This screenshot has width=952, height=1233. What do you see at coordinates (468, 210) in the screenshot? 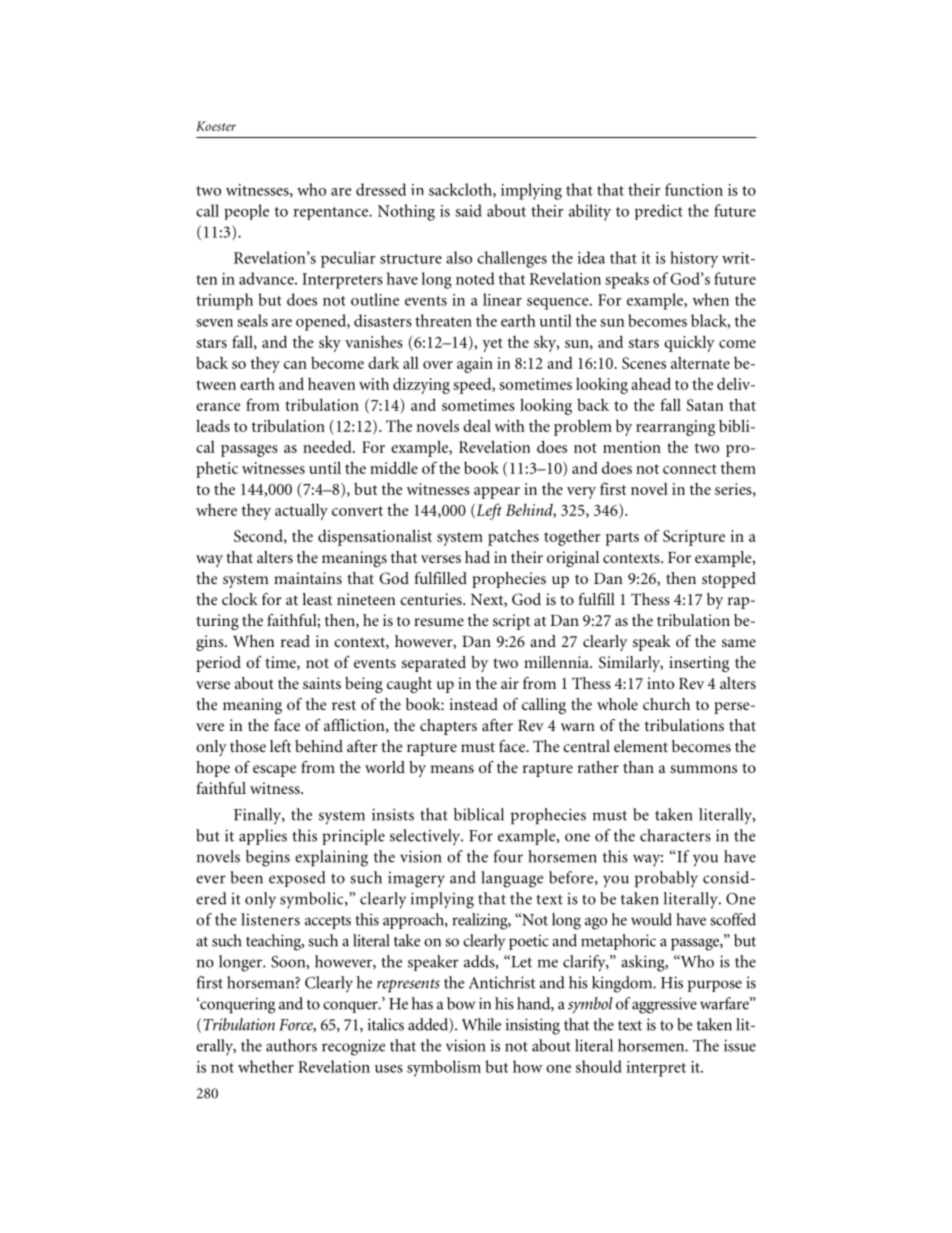
I see `said` at bounding box center [468, 210].
